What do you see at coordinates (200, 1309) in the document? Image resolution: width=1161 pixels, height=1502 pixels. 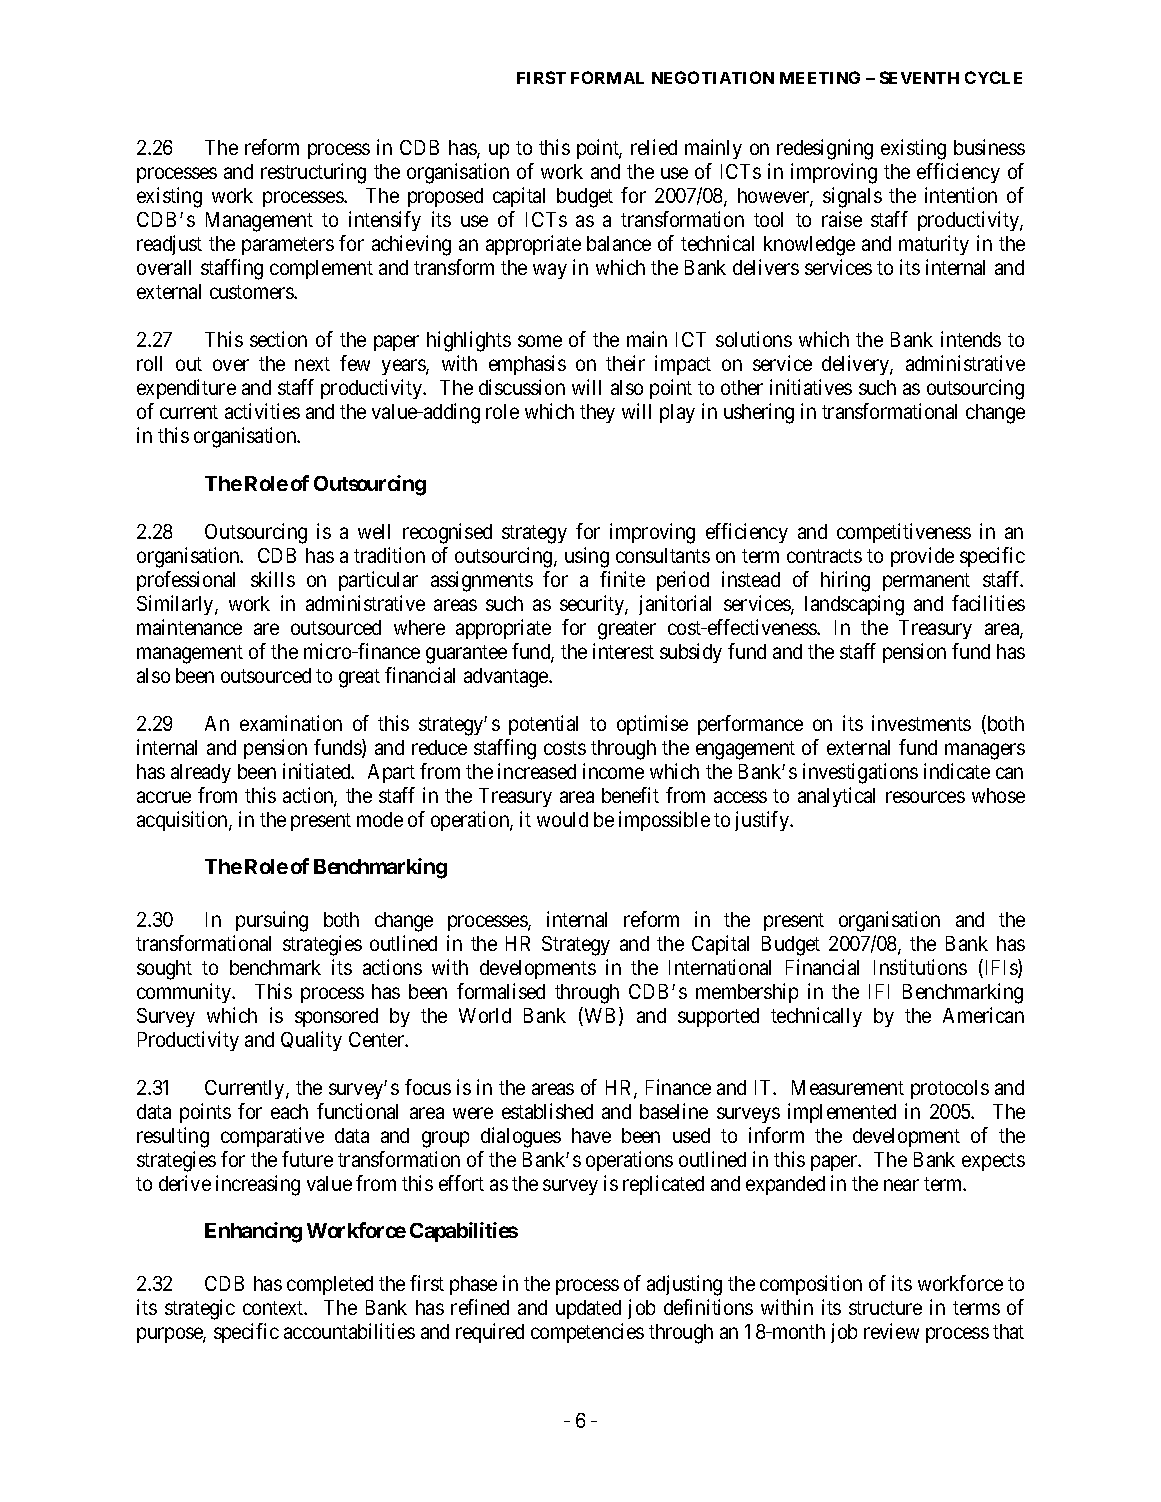 I see `strategic` at bounding box center [200, 1309].
